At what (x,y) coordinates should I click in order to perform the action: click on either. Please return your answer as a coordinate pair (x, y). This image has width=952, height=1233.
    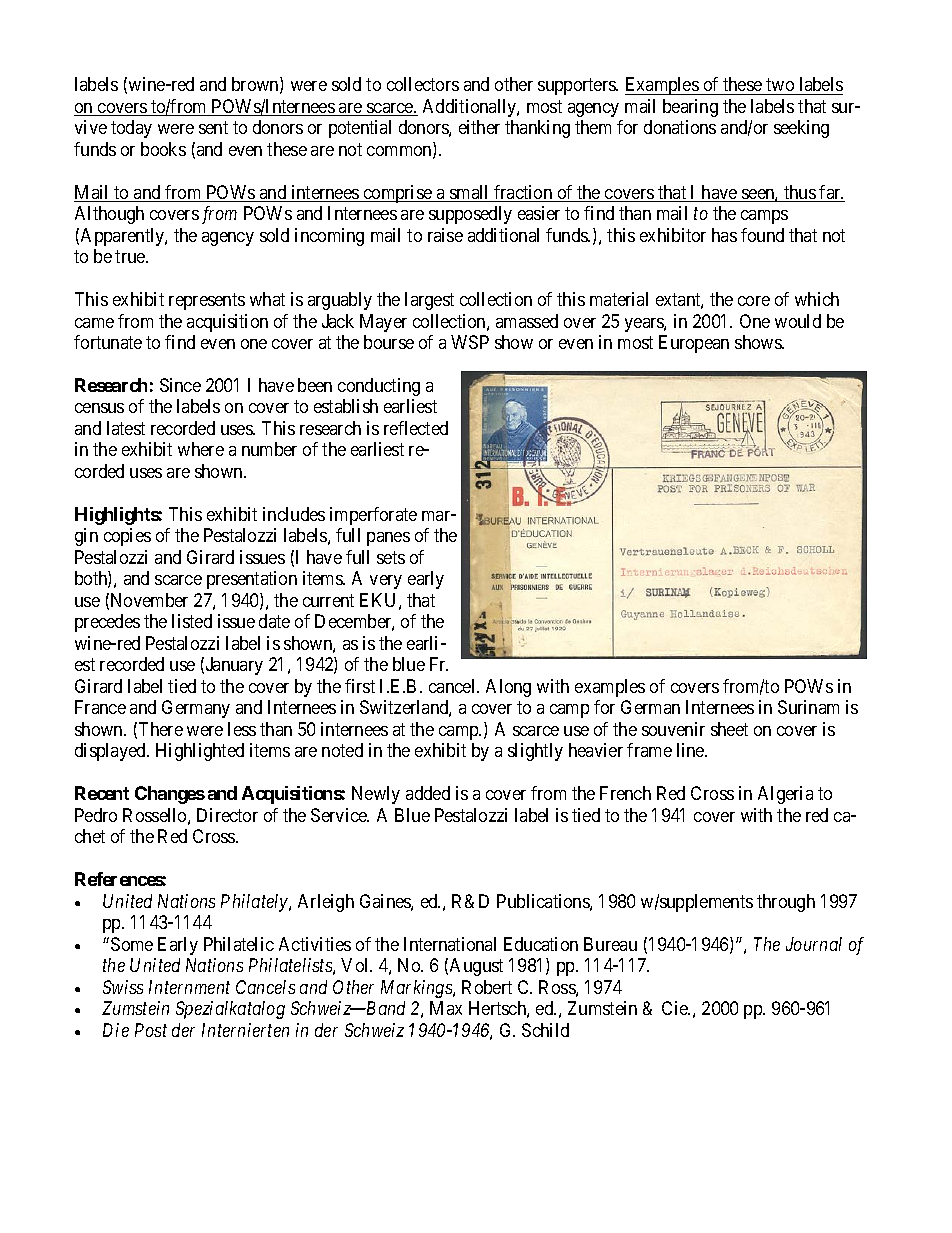
    Looking at the image, I should click on (479, 127).
